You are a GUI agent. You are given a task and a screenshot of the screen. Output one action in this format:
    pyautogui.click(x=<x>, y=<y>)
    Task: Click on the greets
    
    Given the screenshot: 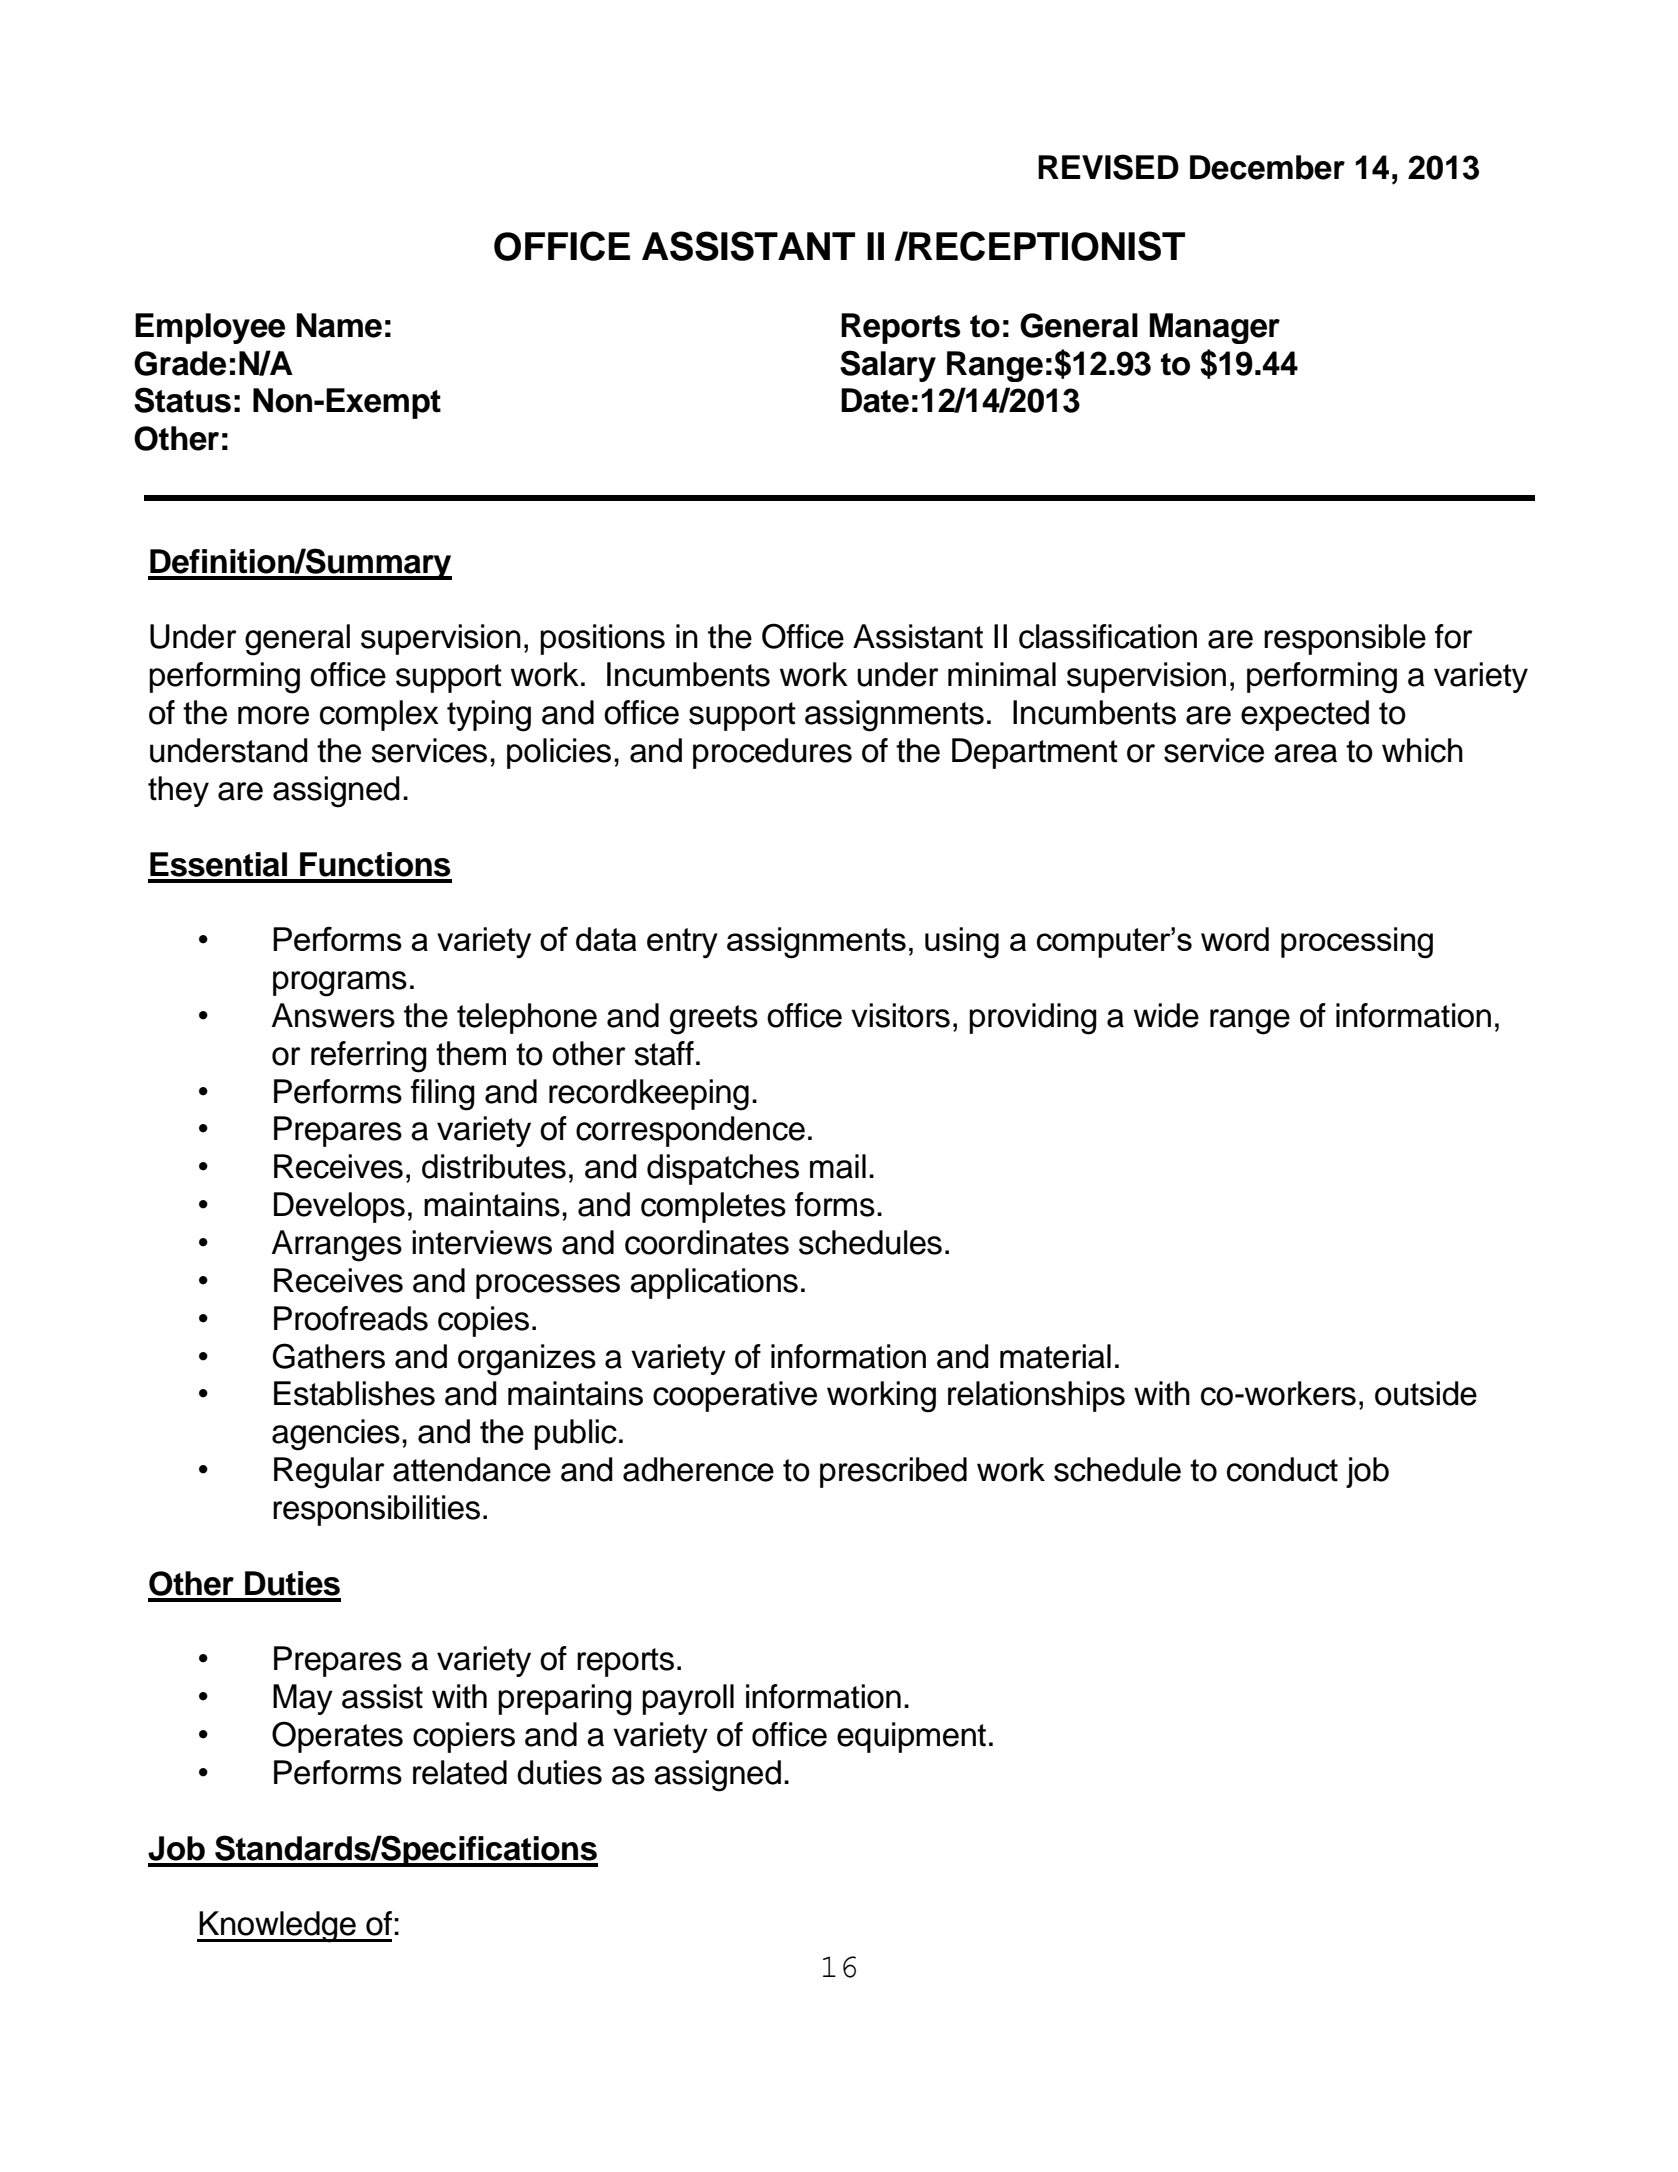 What is the action you would take?
    pyautogui.click(x=714, y=1020)
